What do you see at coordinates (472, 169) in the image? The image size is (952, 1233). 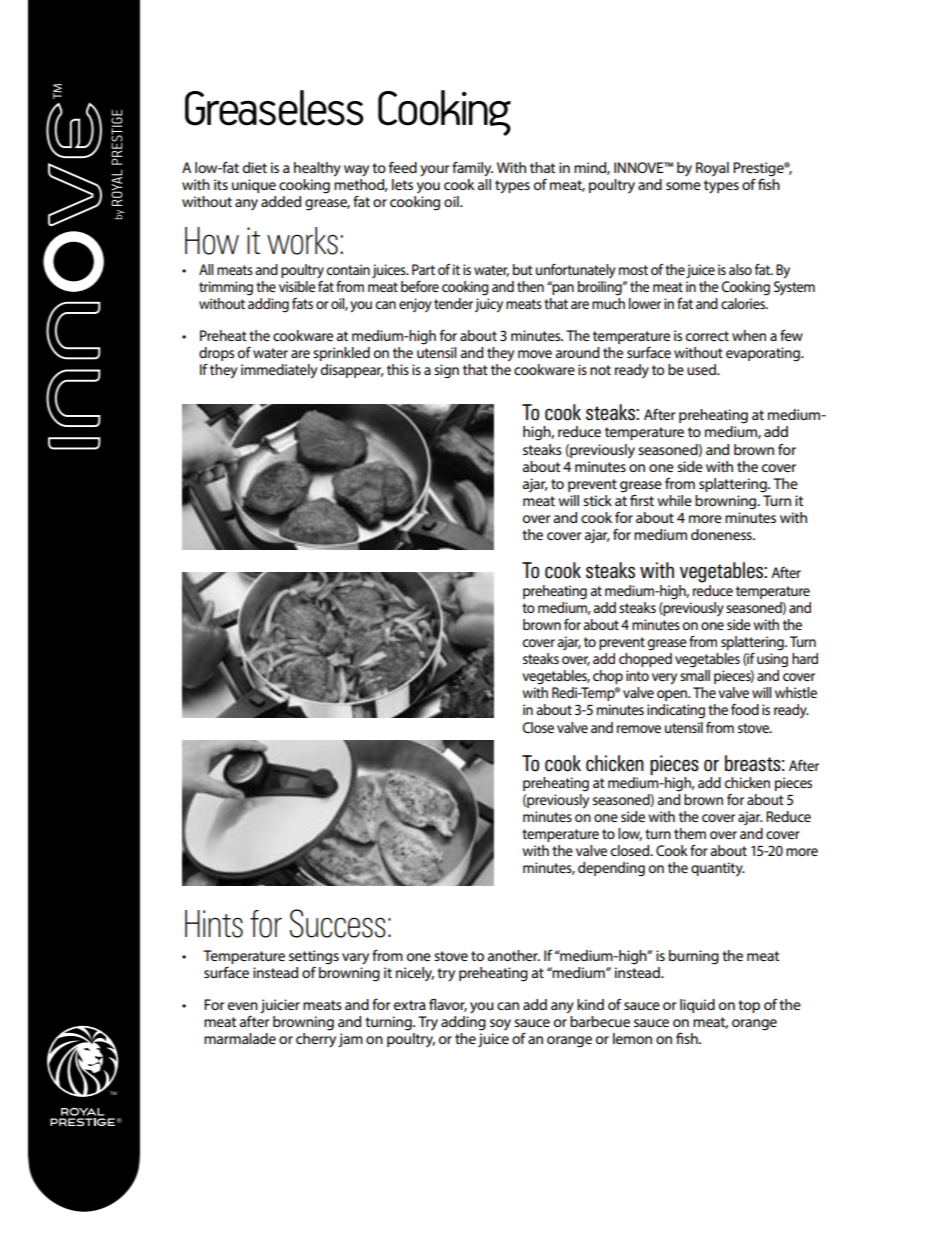 I see `family` at bounding box center [472, 169].
